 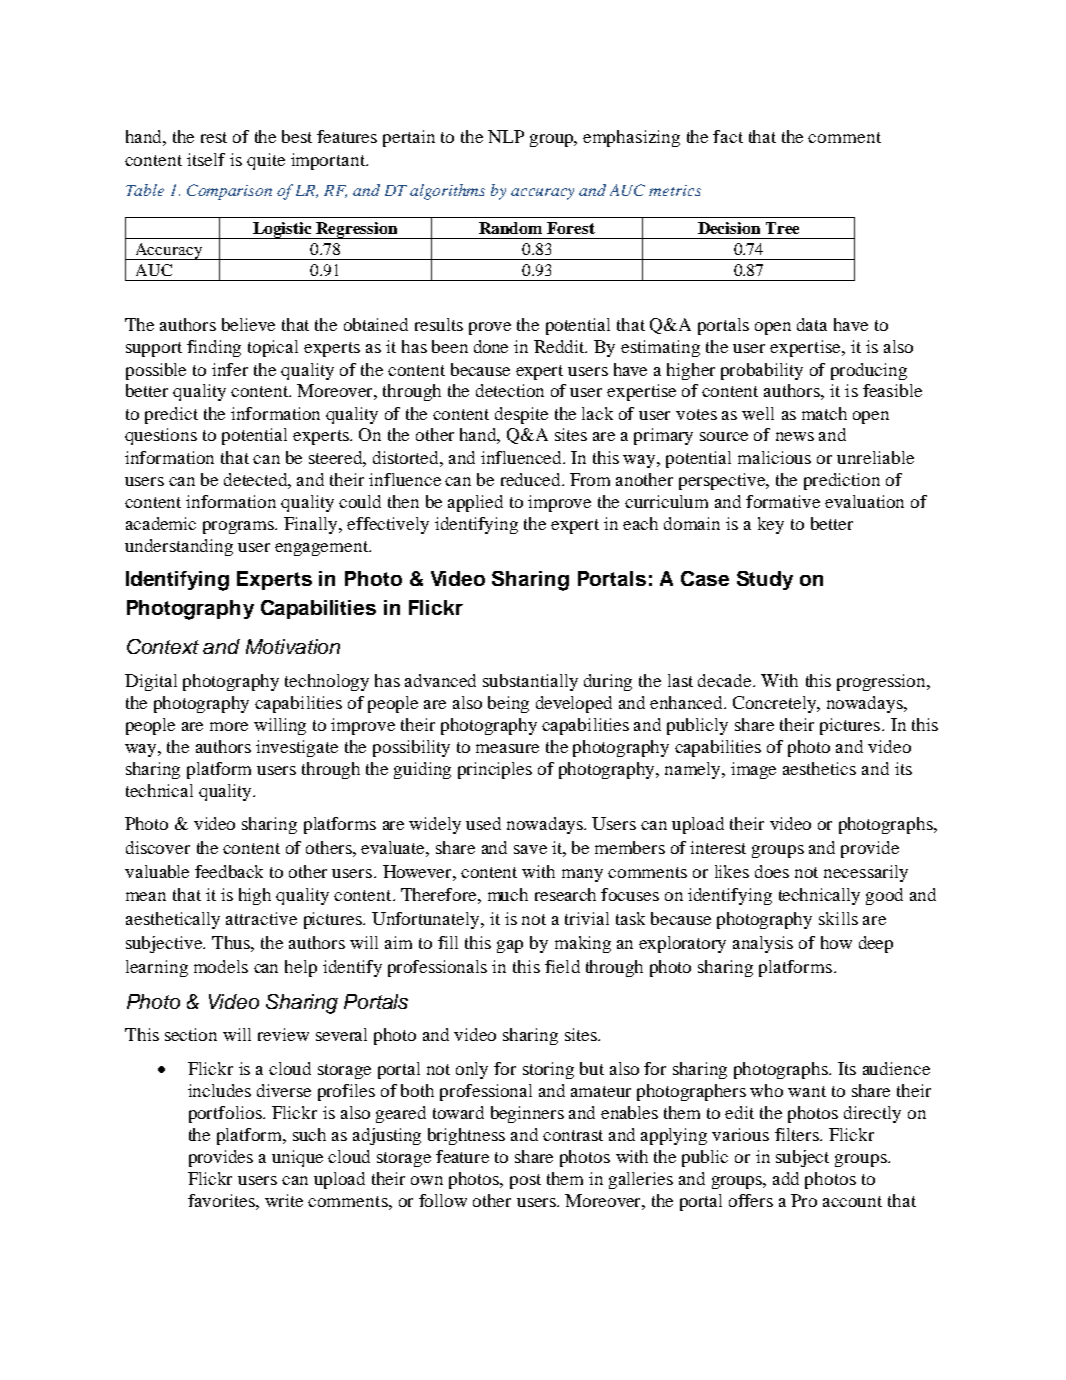 What do you see at coordinates (782, 228) in the screenshot?
I see `Tree` at bounding box center [782, 228].
